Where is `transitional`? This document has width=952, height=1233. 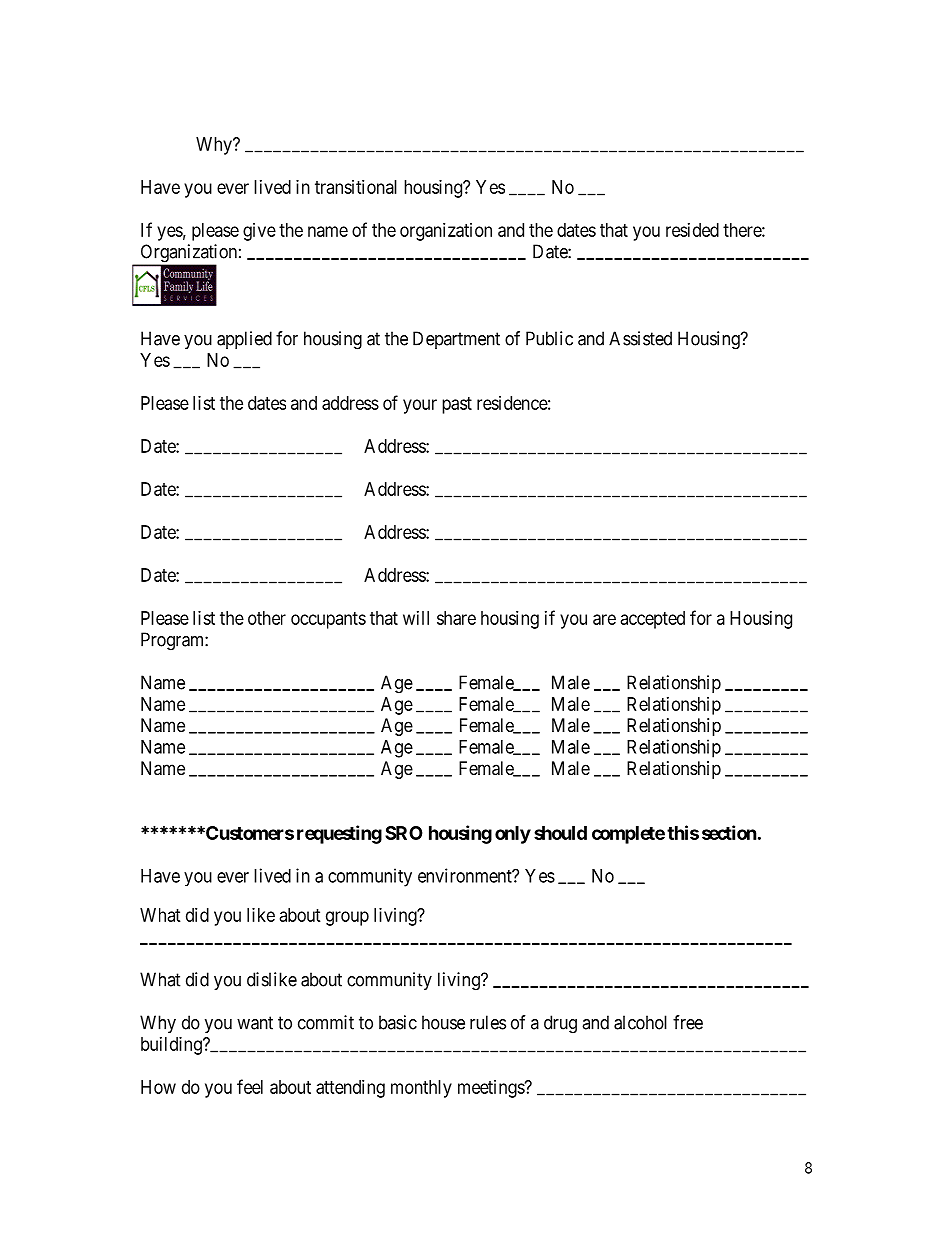 transitional is located at coordinates (356, 187).
